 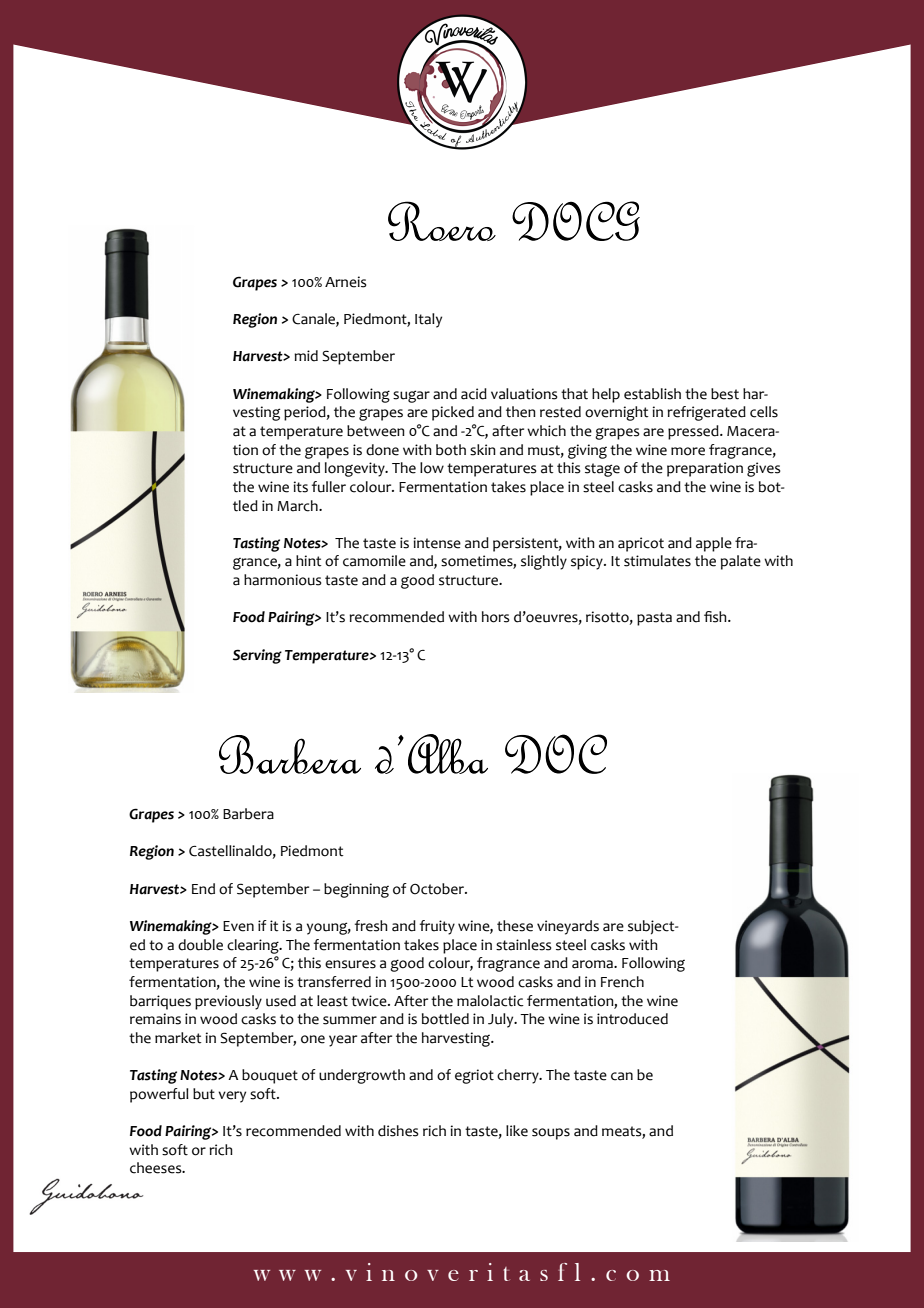 What do you see at coordinates (654, 619) in the page?
I see `pasta` at bounding box center [654, 619].
